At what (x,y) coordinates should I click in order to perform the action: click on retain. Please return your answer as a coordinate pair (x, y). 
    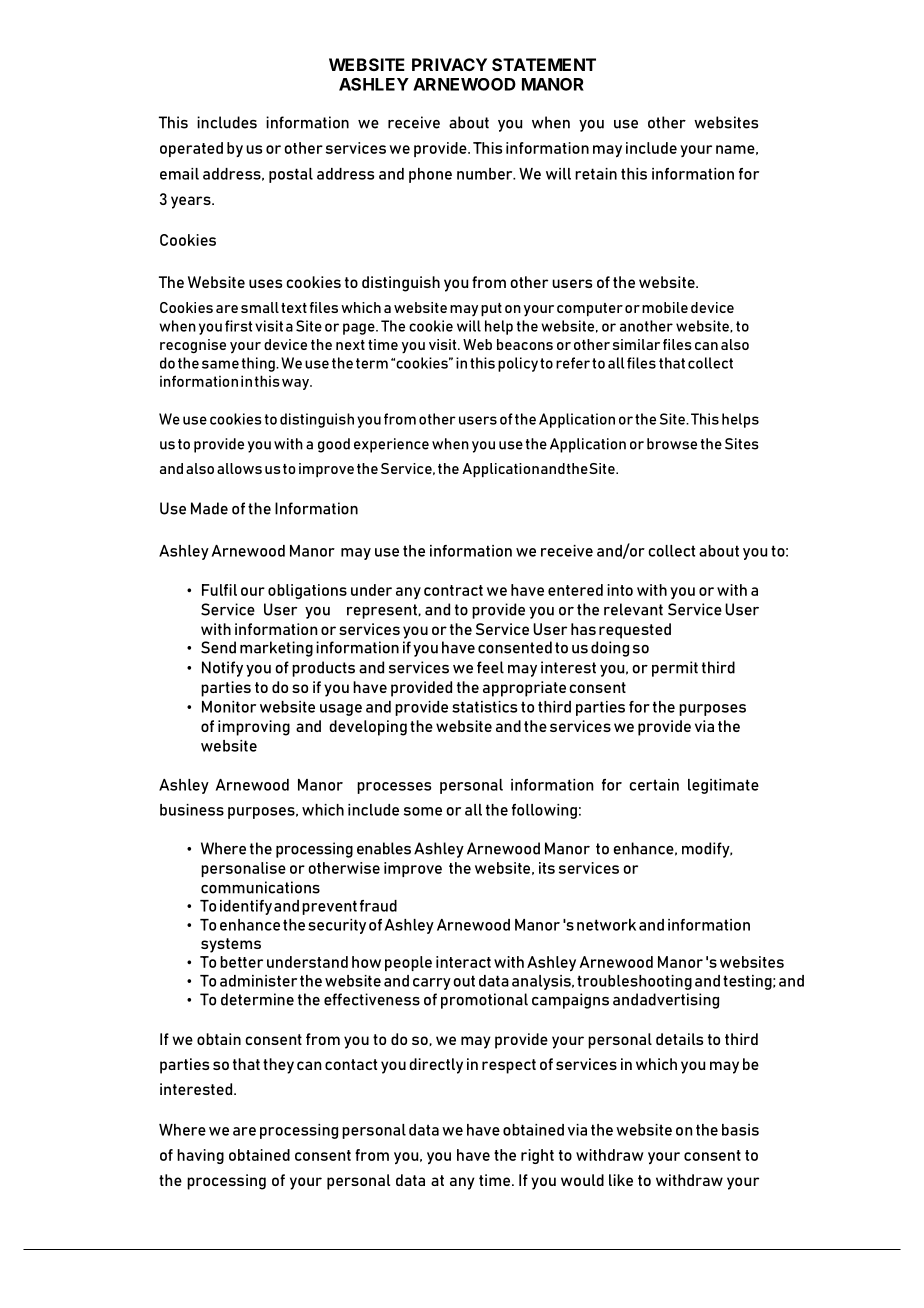
    Looking at the image, I should click on (596, 174).
